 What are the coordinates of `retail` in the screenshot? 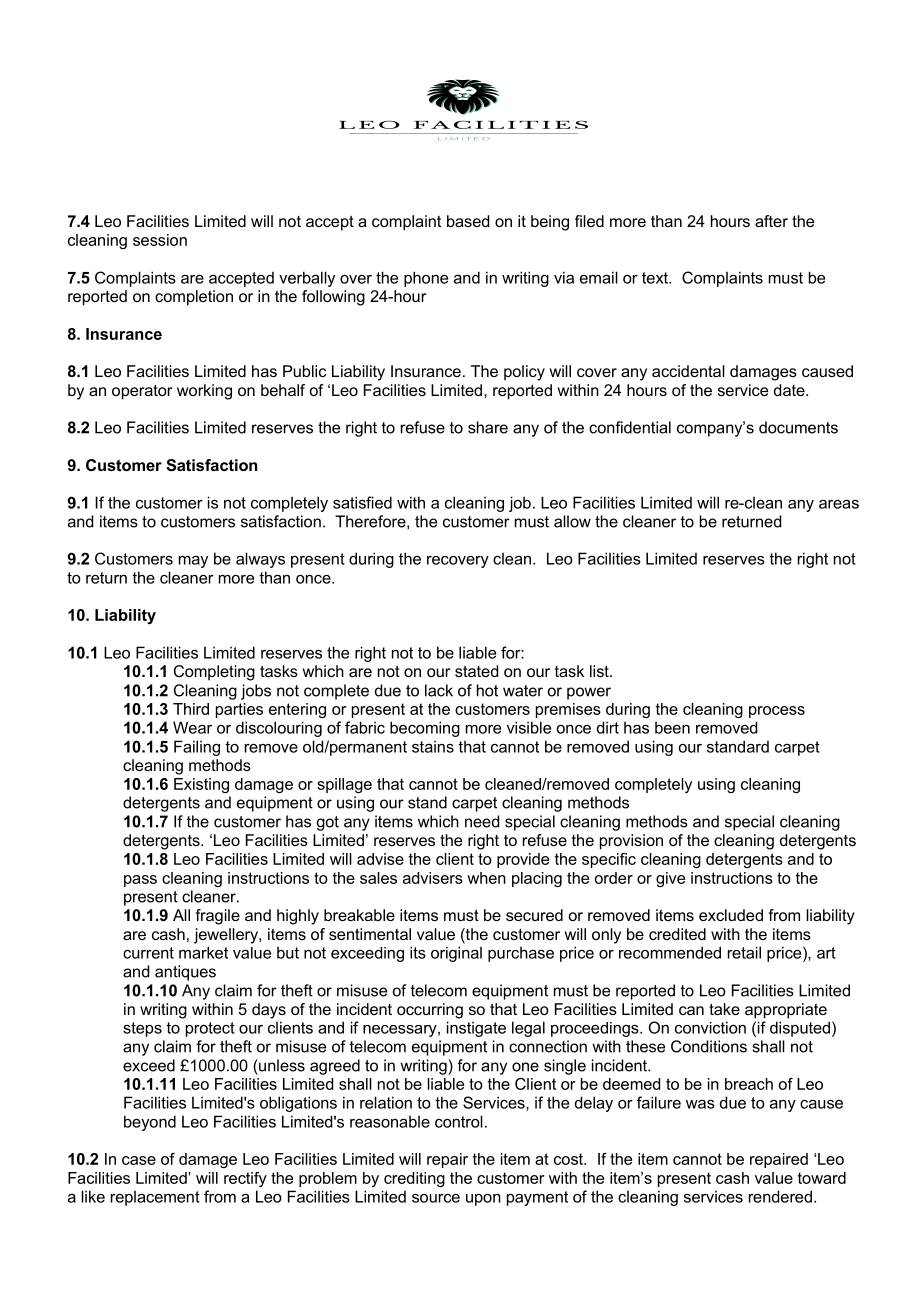 It's located at (744, 952).
